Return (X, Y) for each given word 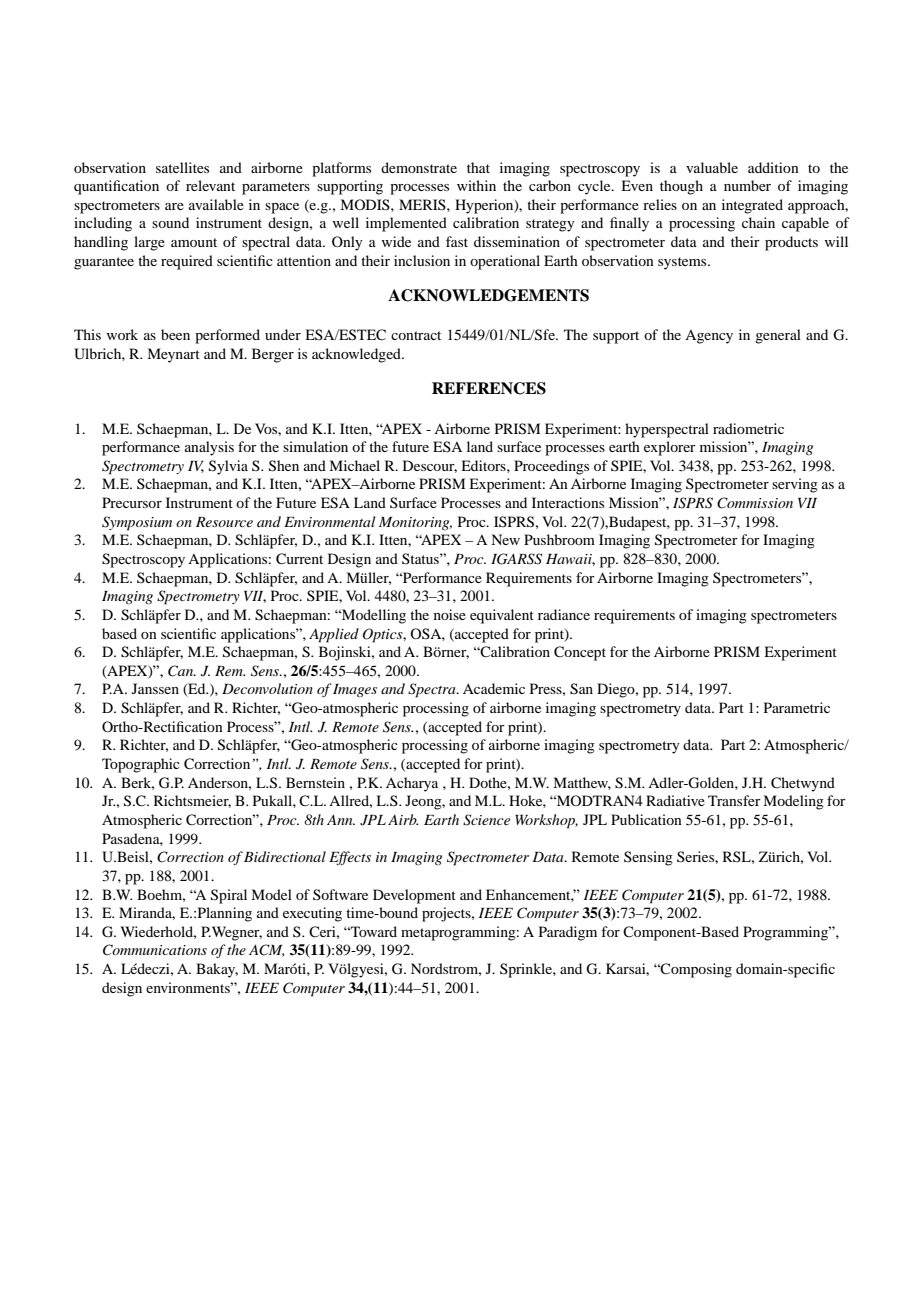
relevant (210, 185)
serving (795, 485)
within (476, 185)
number (747, 185)
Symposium (137, 523)
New (505, 539)
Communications (155, 950)
